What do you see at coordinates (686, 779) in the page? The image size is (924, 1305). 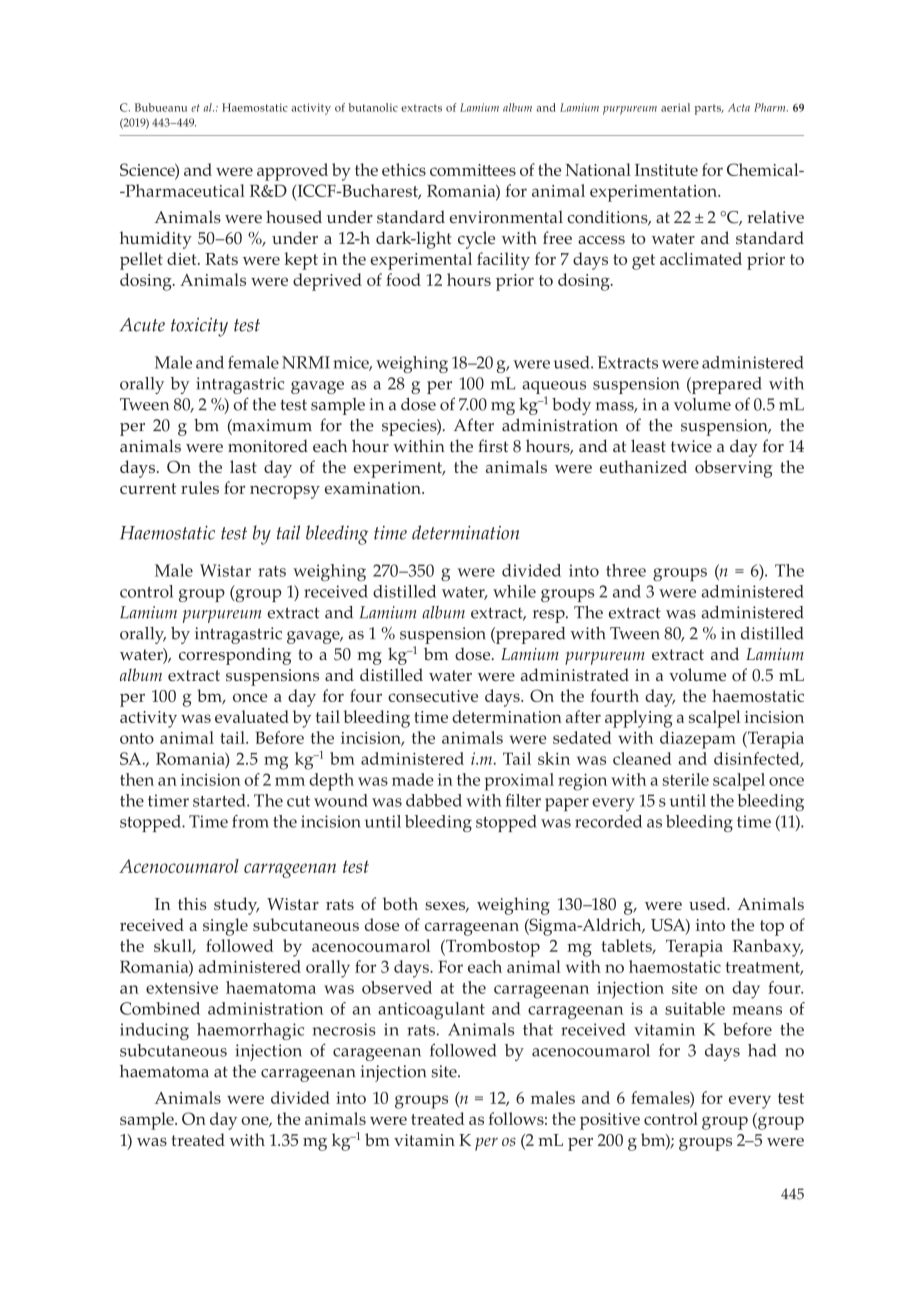 I see `sterile` at bounding box center [686, 779].
